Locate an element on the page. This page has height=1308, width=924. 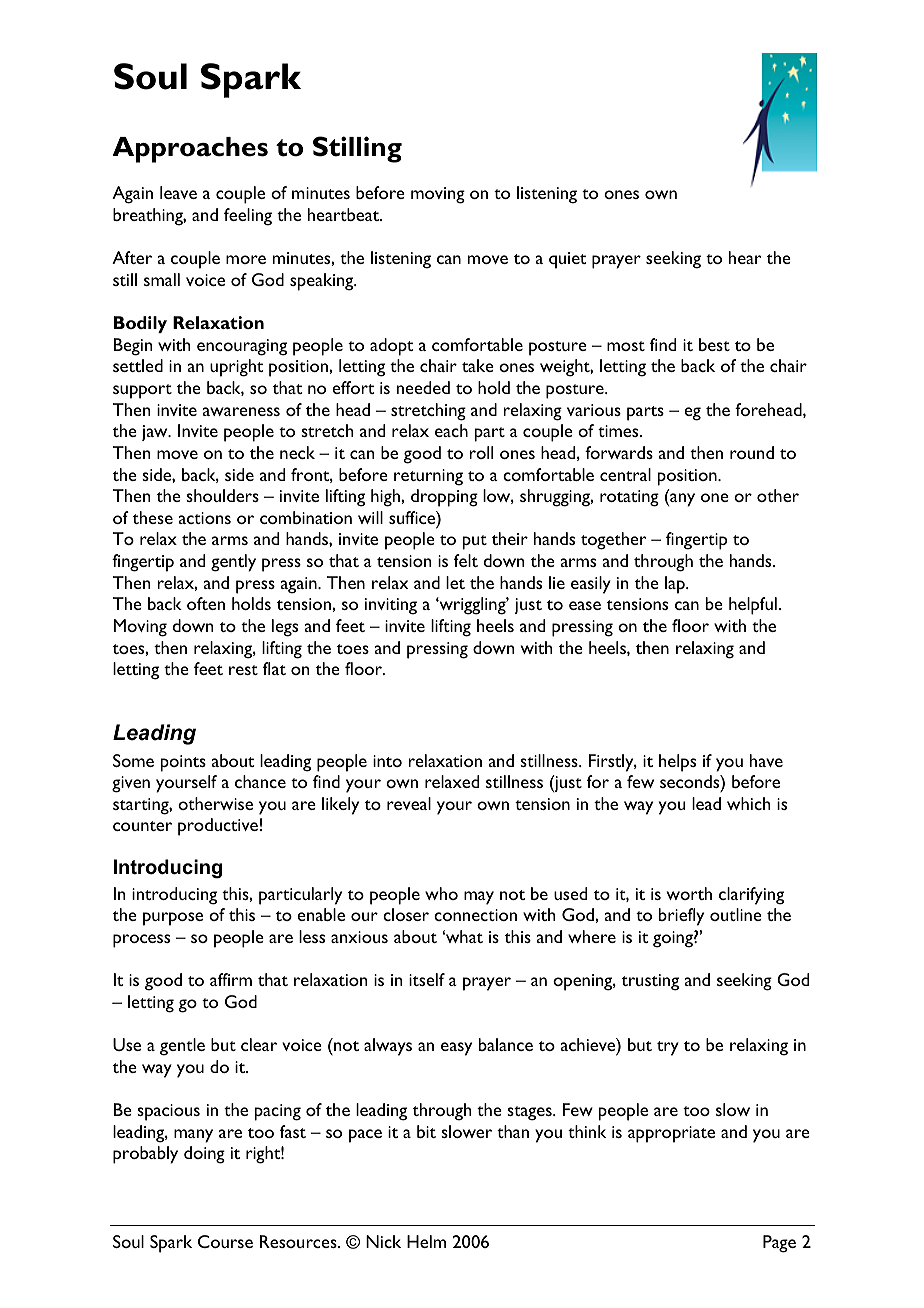
leave is located at coordinates (178, 192).
